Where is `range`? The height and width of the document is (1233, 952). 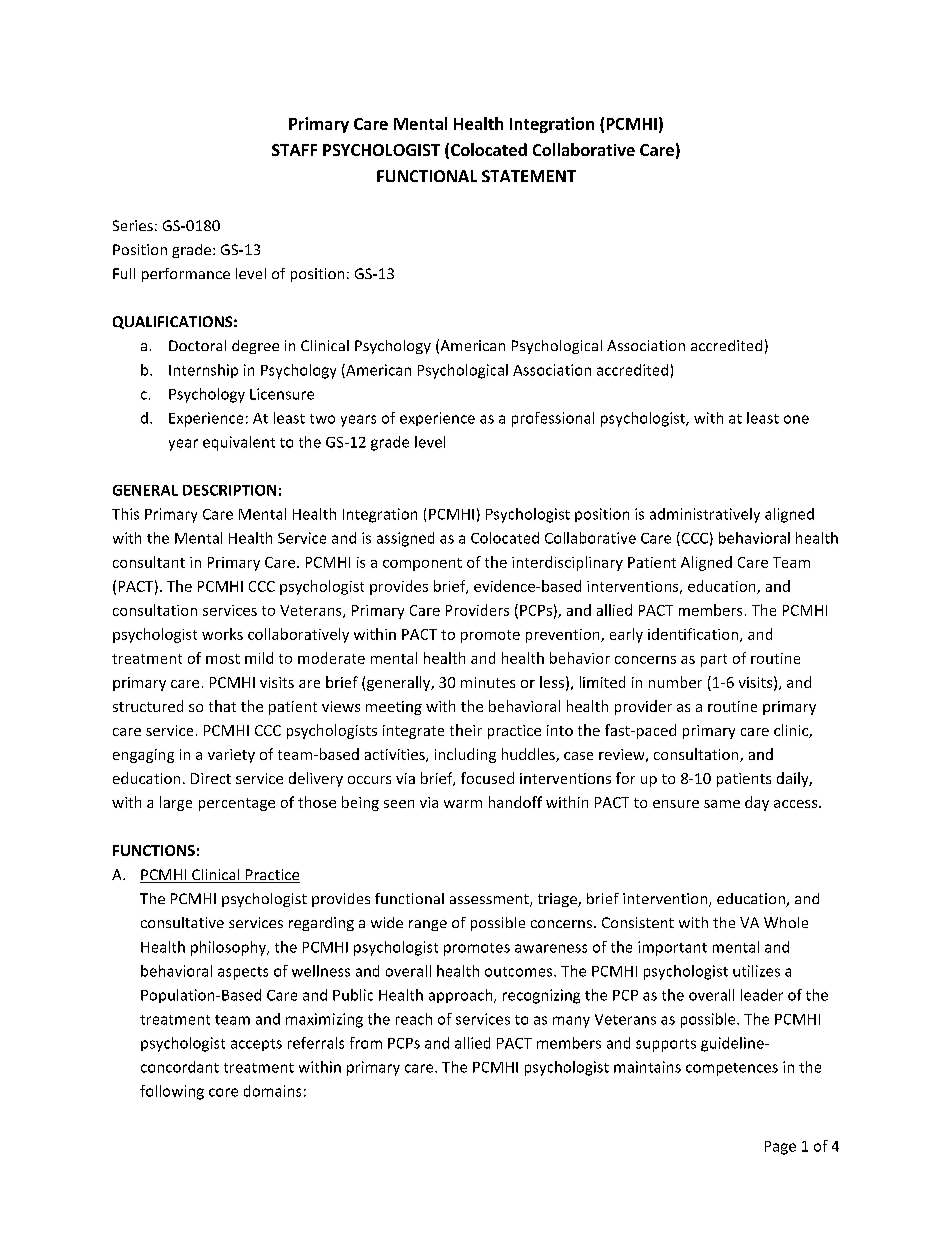
range is located at coordinates (428, 925).
